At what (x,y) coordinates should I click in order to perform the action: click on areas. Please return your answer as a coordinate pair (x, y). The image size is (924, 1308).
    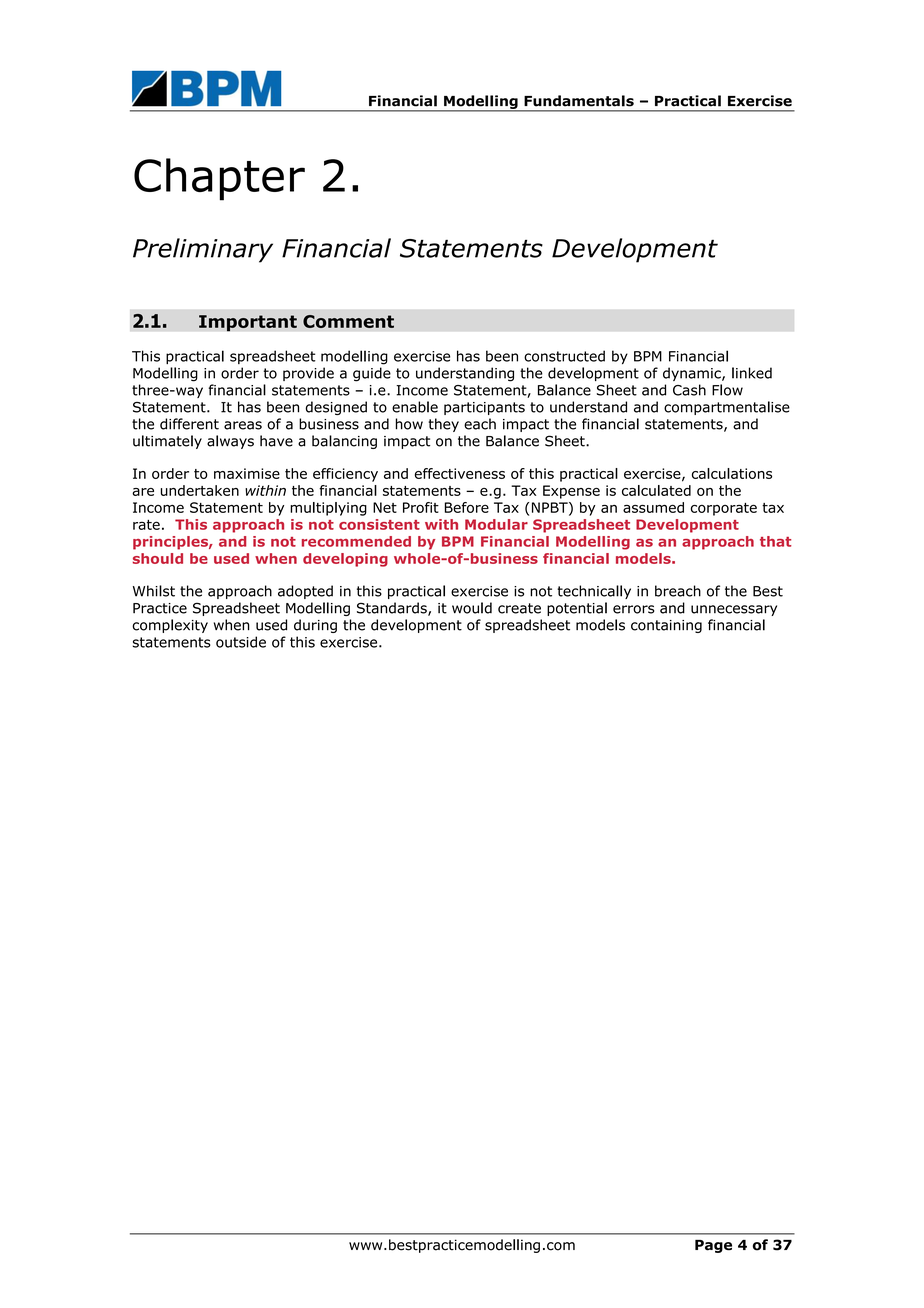
    Looking at the image, I should click on (243, 425).
